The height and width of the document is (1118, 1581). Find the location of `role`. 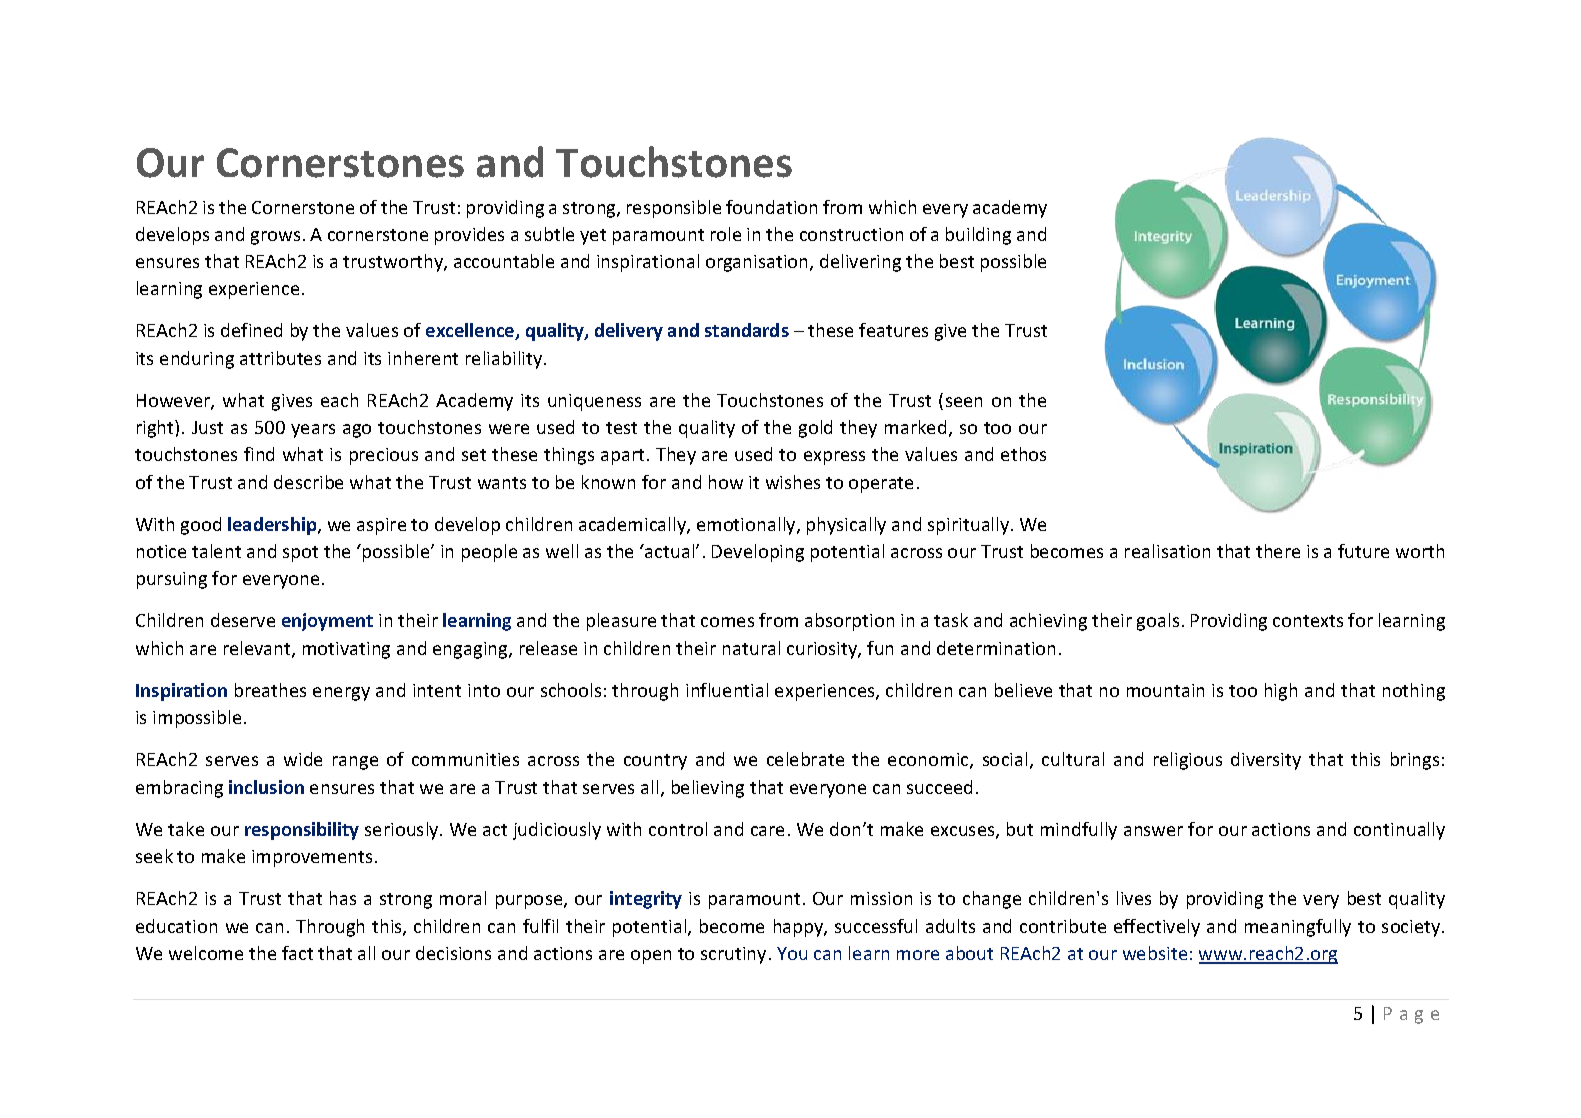

role is located at coordinates (726, 234).
